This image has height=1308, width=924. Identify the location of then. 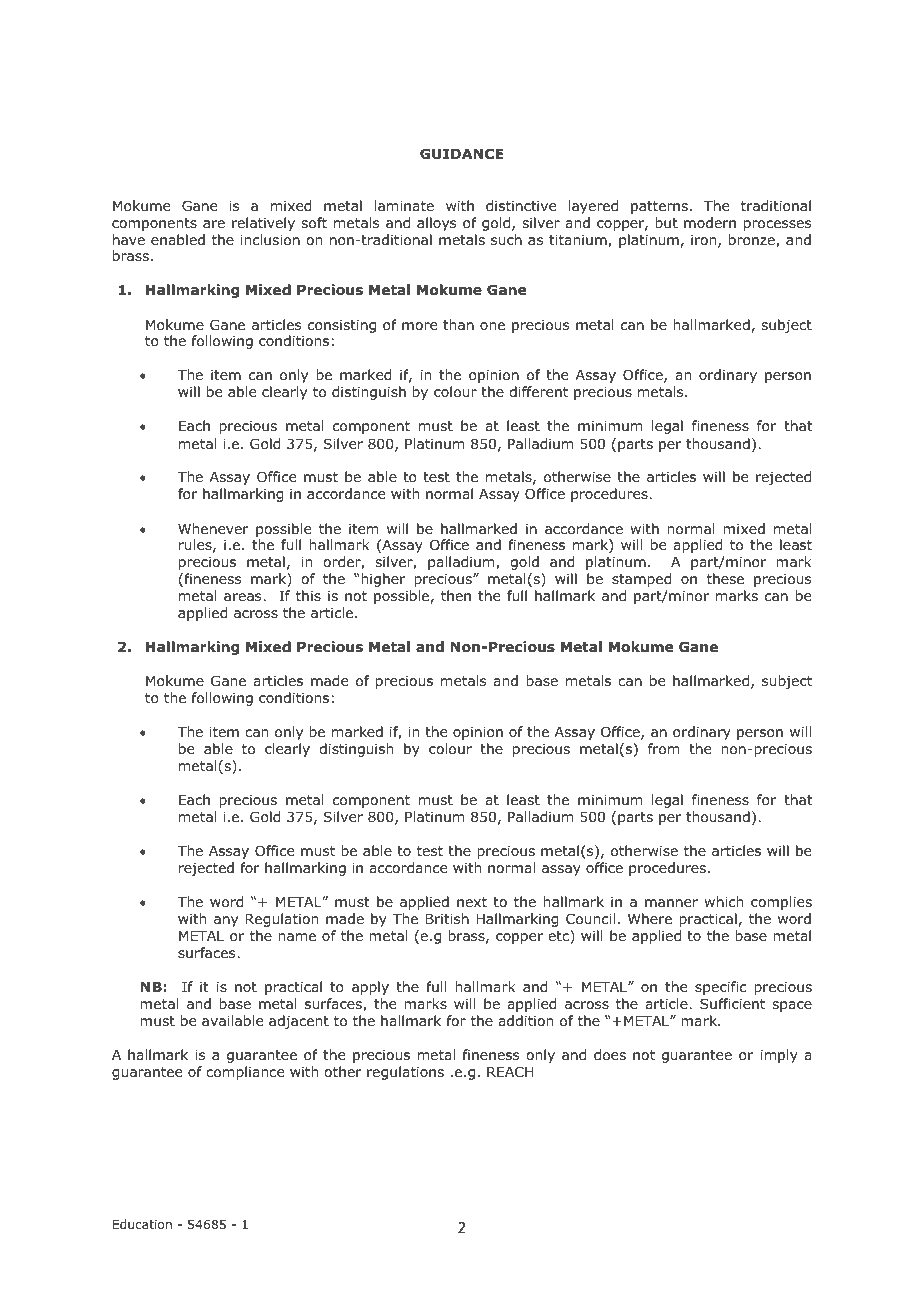
(456, 595).
